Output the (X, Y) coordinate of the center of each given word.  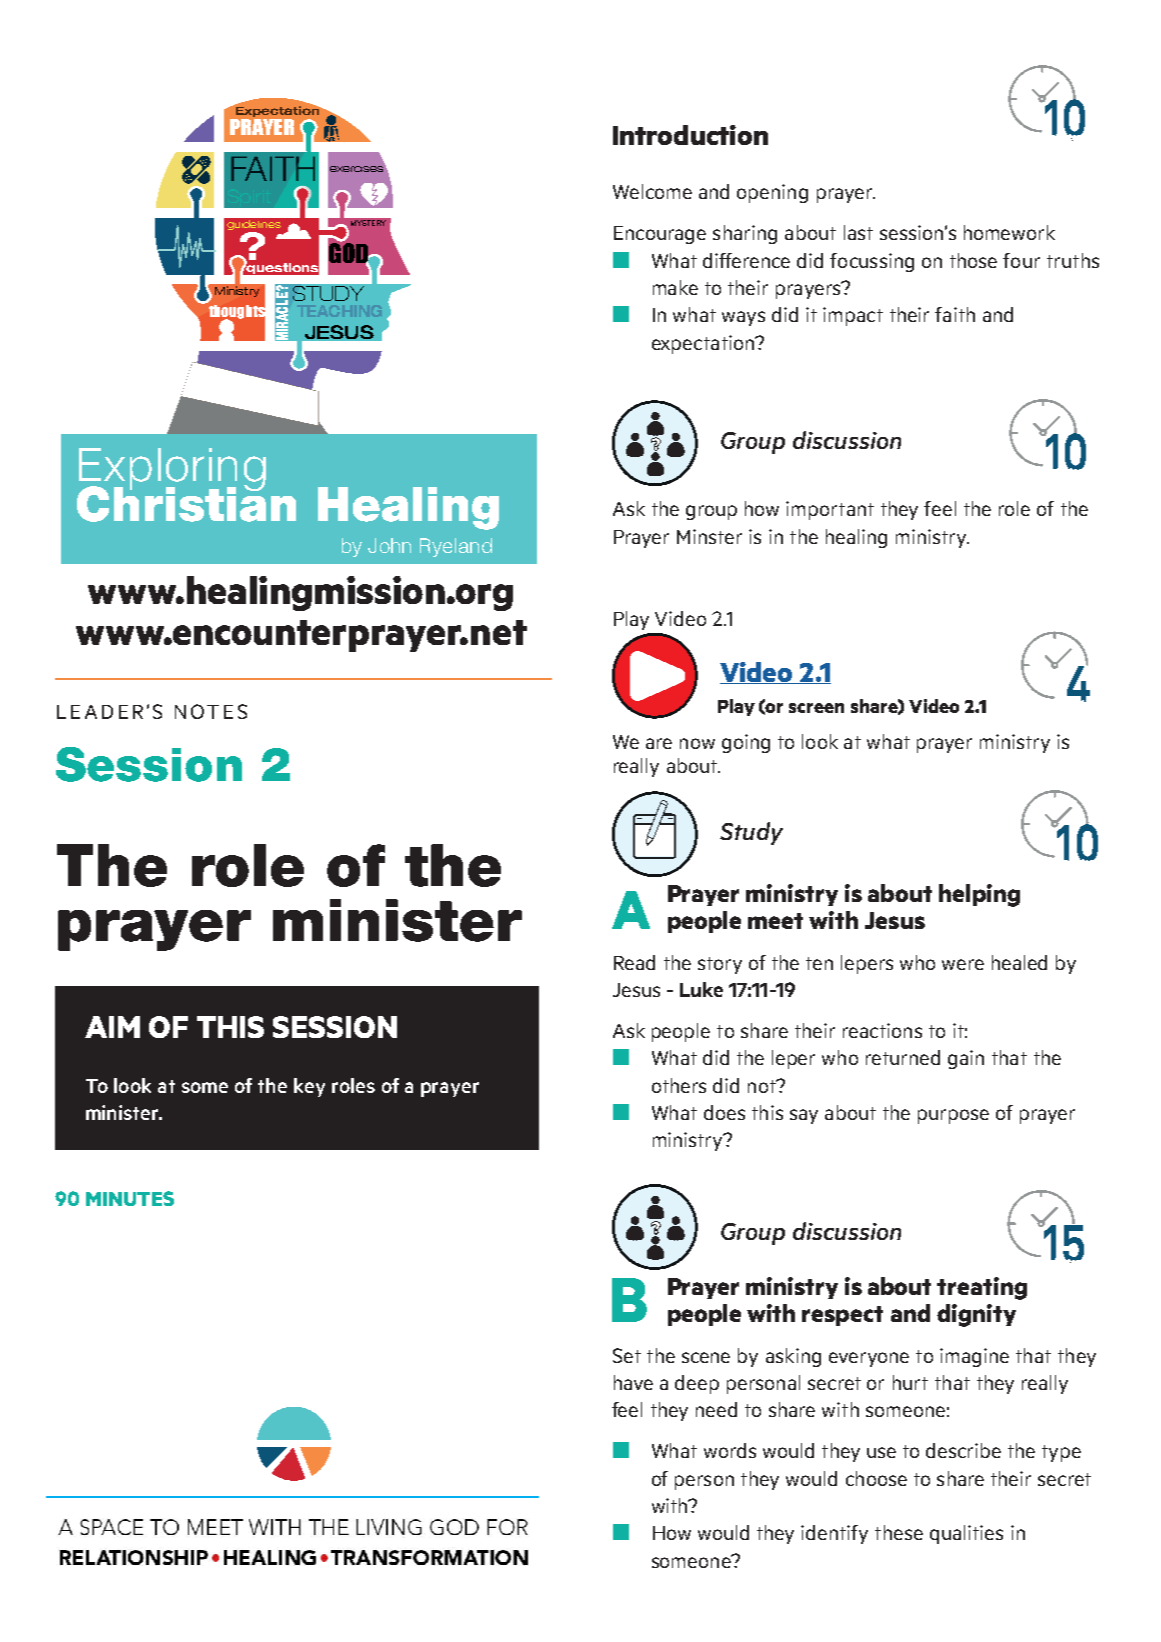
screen (816, 708)
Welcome (652, 191)
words (730, 1450)
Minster (709, 536)
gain (966, 1059)
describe (963, 1450)
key (309, 1087)
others (679, 1085)
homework (1009, 232)
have (633, 1382)
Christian (186, 503)
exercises (357, 167)
